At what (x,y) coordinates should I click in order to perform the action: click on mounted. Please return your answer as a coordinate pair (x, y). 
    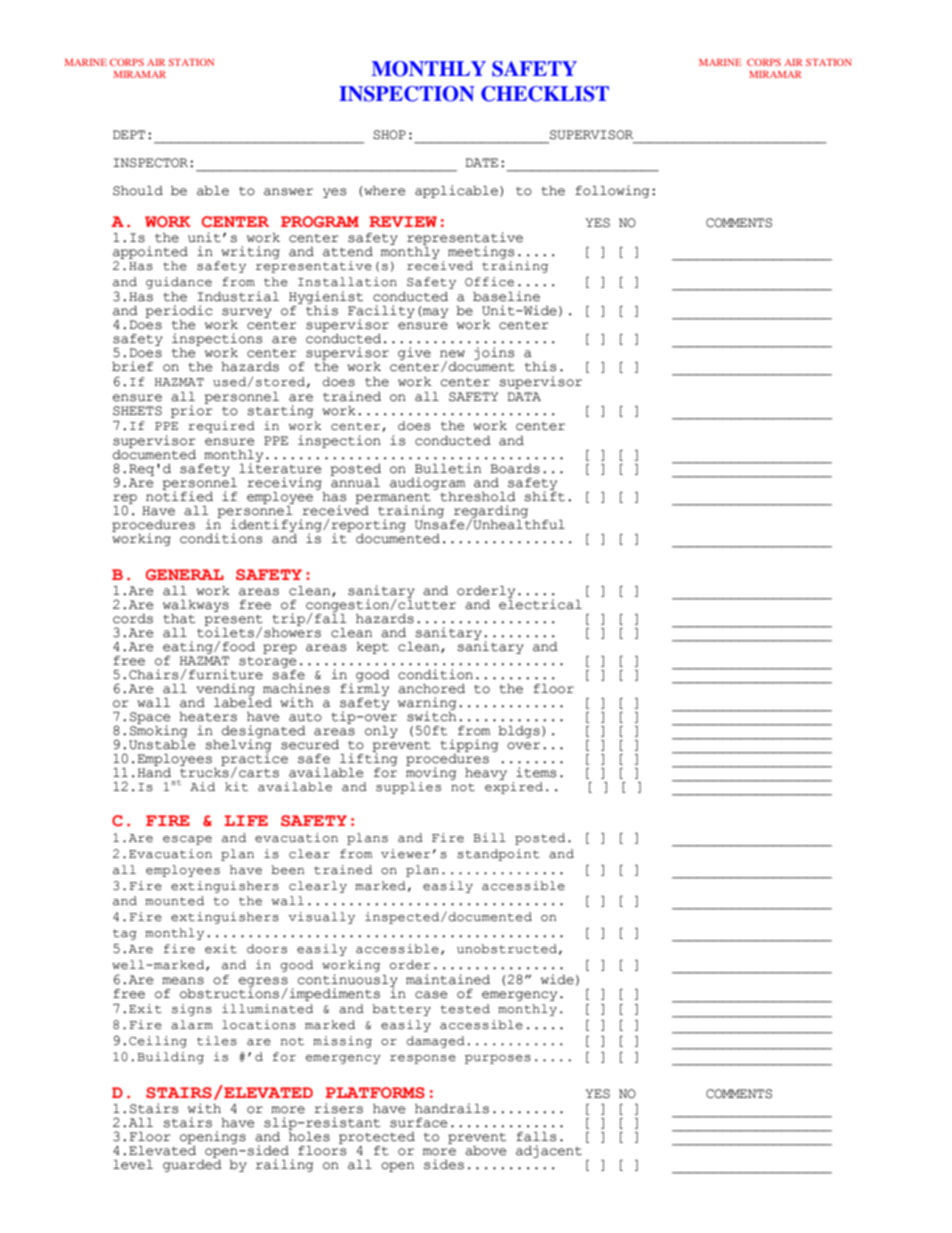
    Looking at the image, I should click on (174, 901).
